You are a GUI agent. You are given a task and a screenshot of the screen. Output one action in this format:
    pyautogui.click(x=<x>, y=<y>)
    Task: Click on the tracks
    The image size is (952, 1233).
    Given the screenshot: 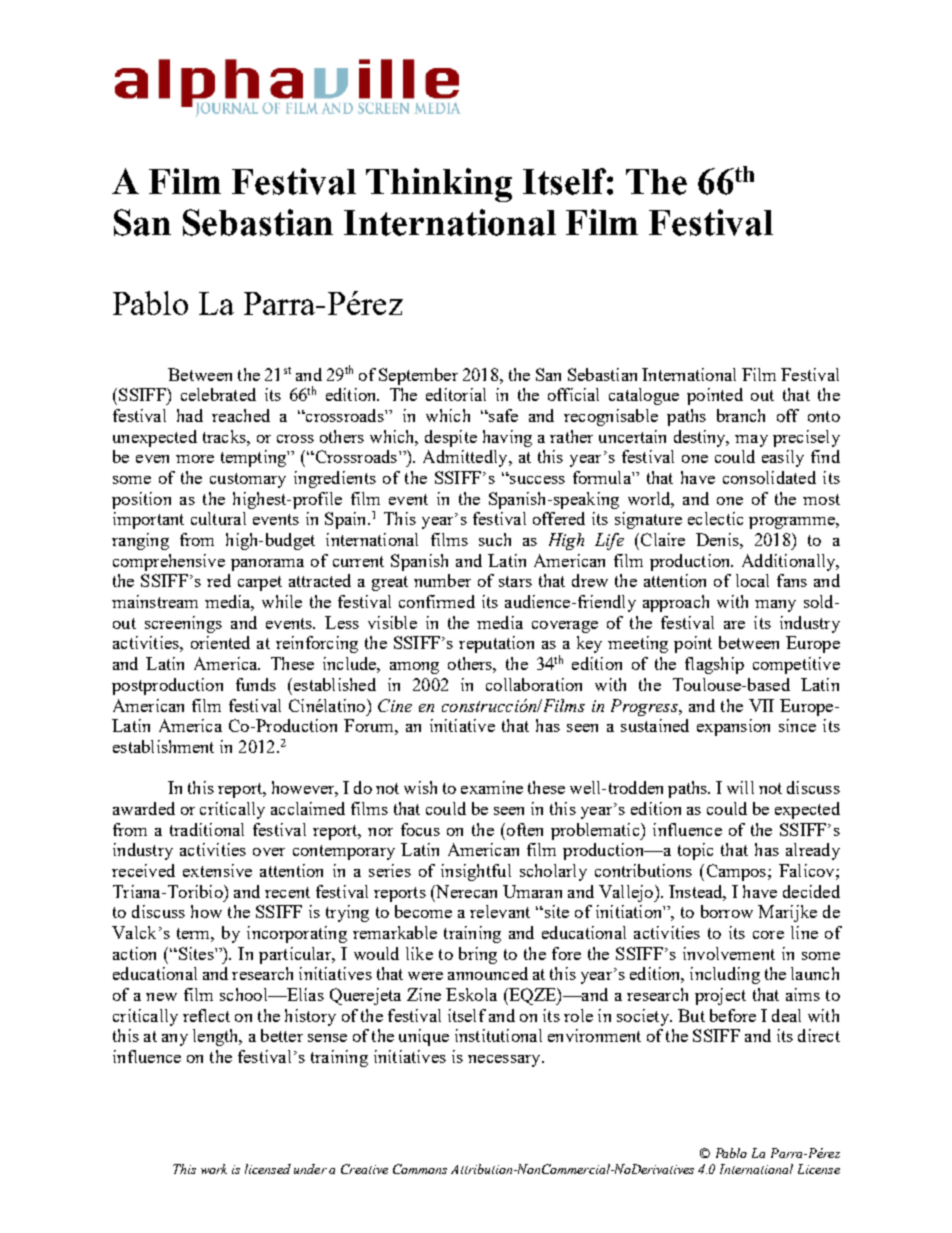 What is the action you would take?
    pyautogui.click(x=225, y=436)
